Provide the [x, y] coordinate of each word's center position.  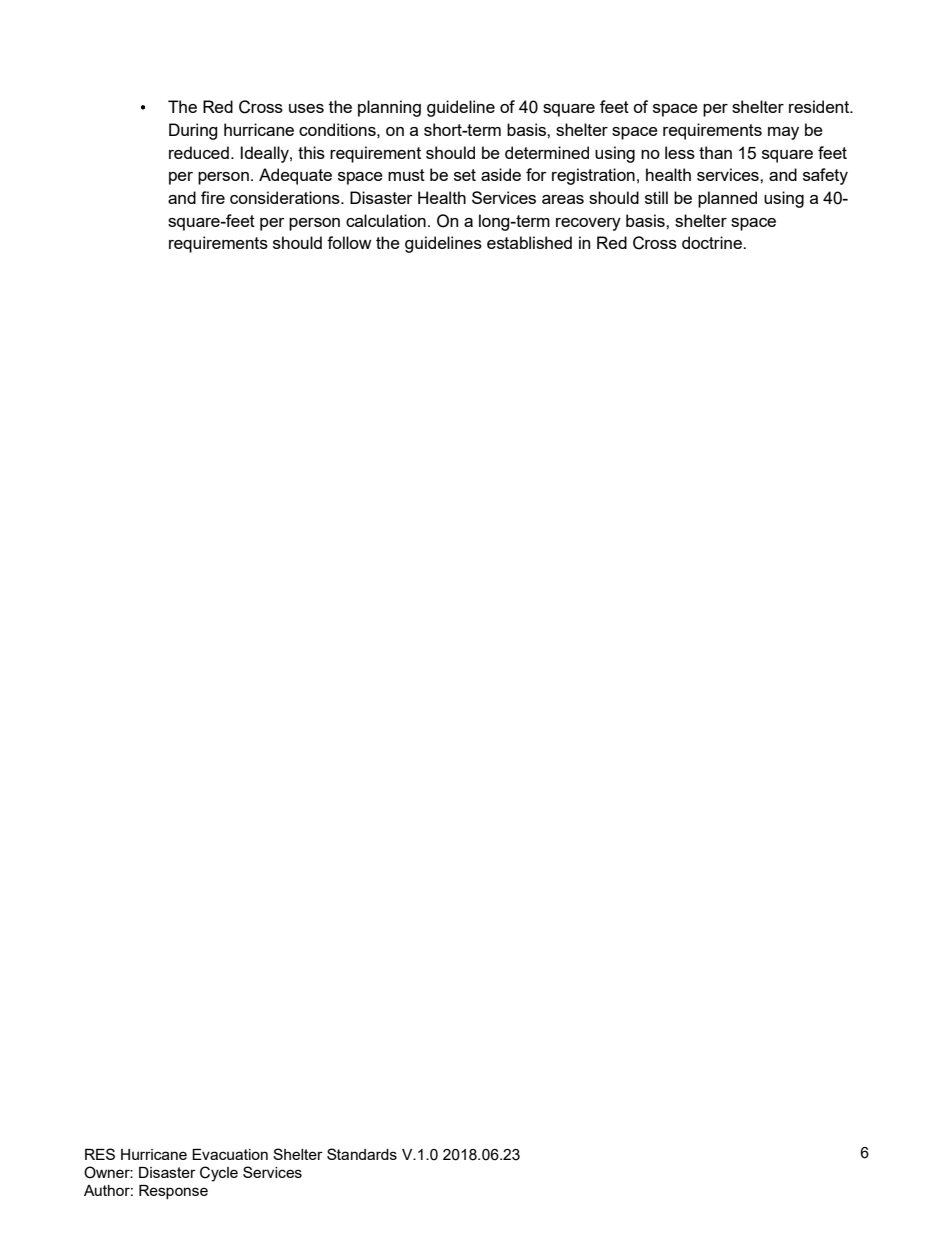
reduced [199, 152]
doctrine [713, 242]
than [715, 152]
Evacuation [230, 1154]
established [529, 242]
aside [501, 174]
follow [349, 242]
